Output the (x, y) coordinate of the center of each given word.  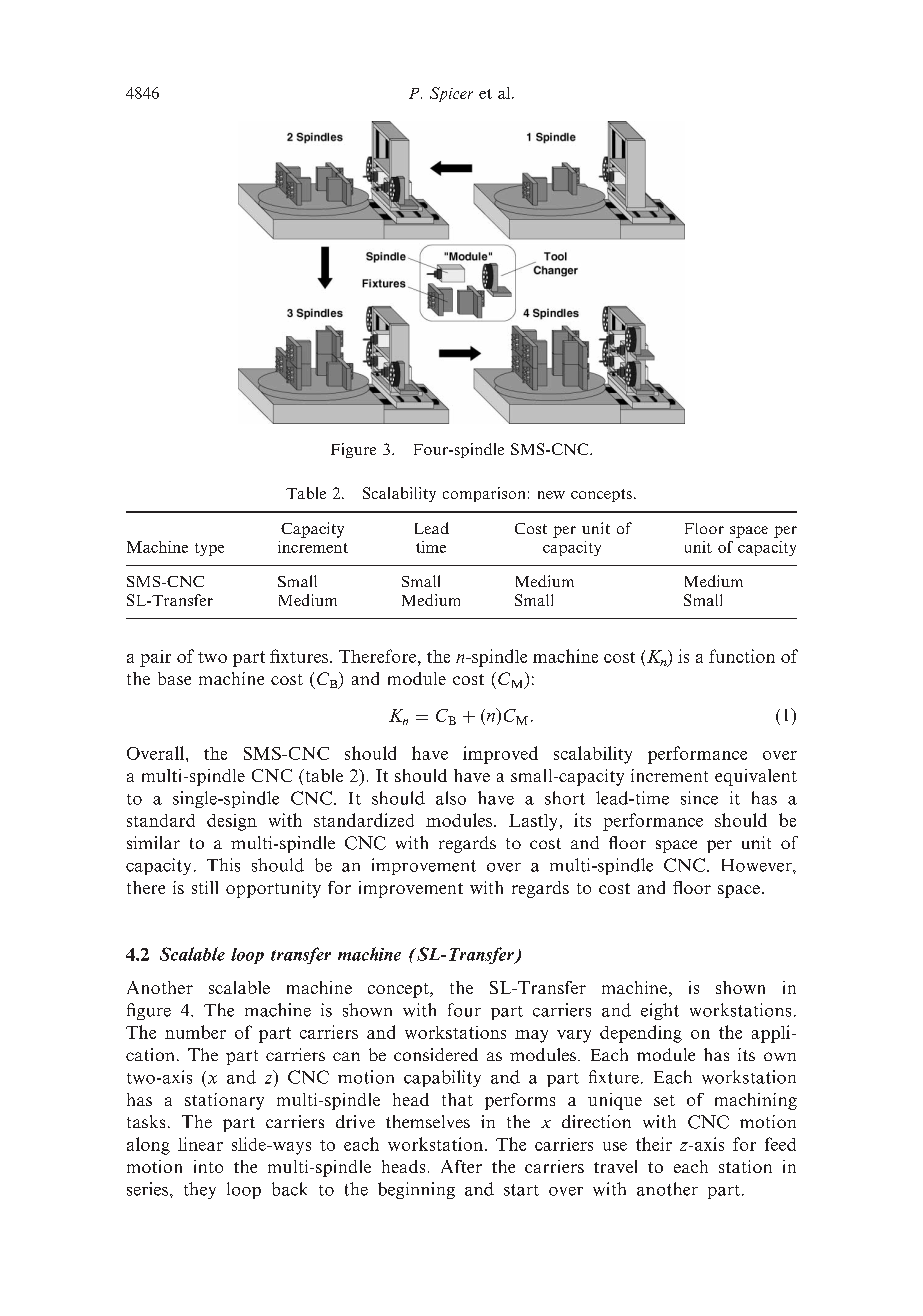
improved (500, 755)
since (699, 798)
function (742, 656)
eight (660, 1011)
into (208, 1166)
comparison (484, 494)
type (209, 549)
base (174, 678)
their (654, 1144)
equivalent (756, 777)
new (551, 495)
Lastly (533, 822)
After (461, 1166)
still (205, 887)
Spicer (451, 94)
